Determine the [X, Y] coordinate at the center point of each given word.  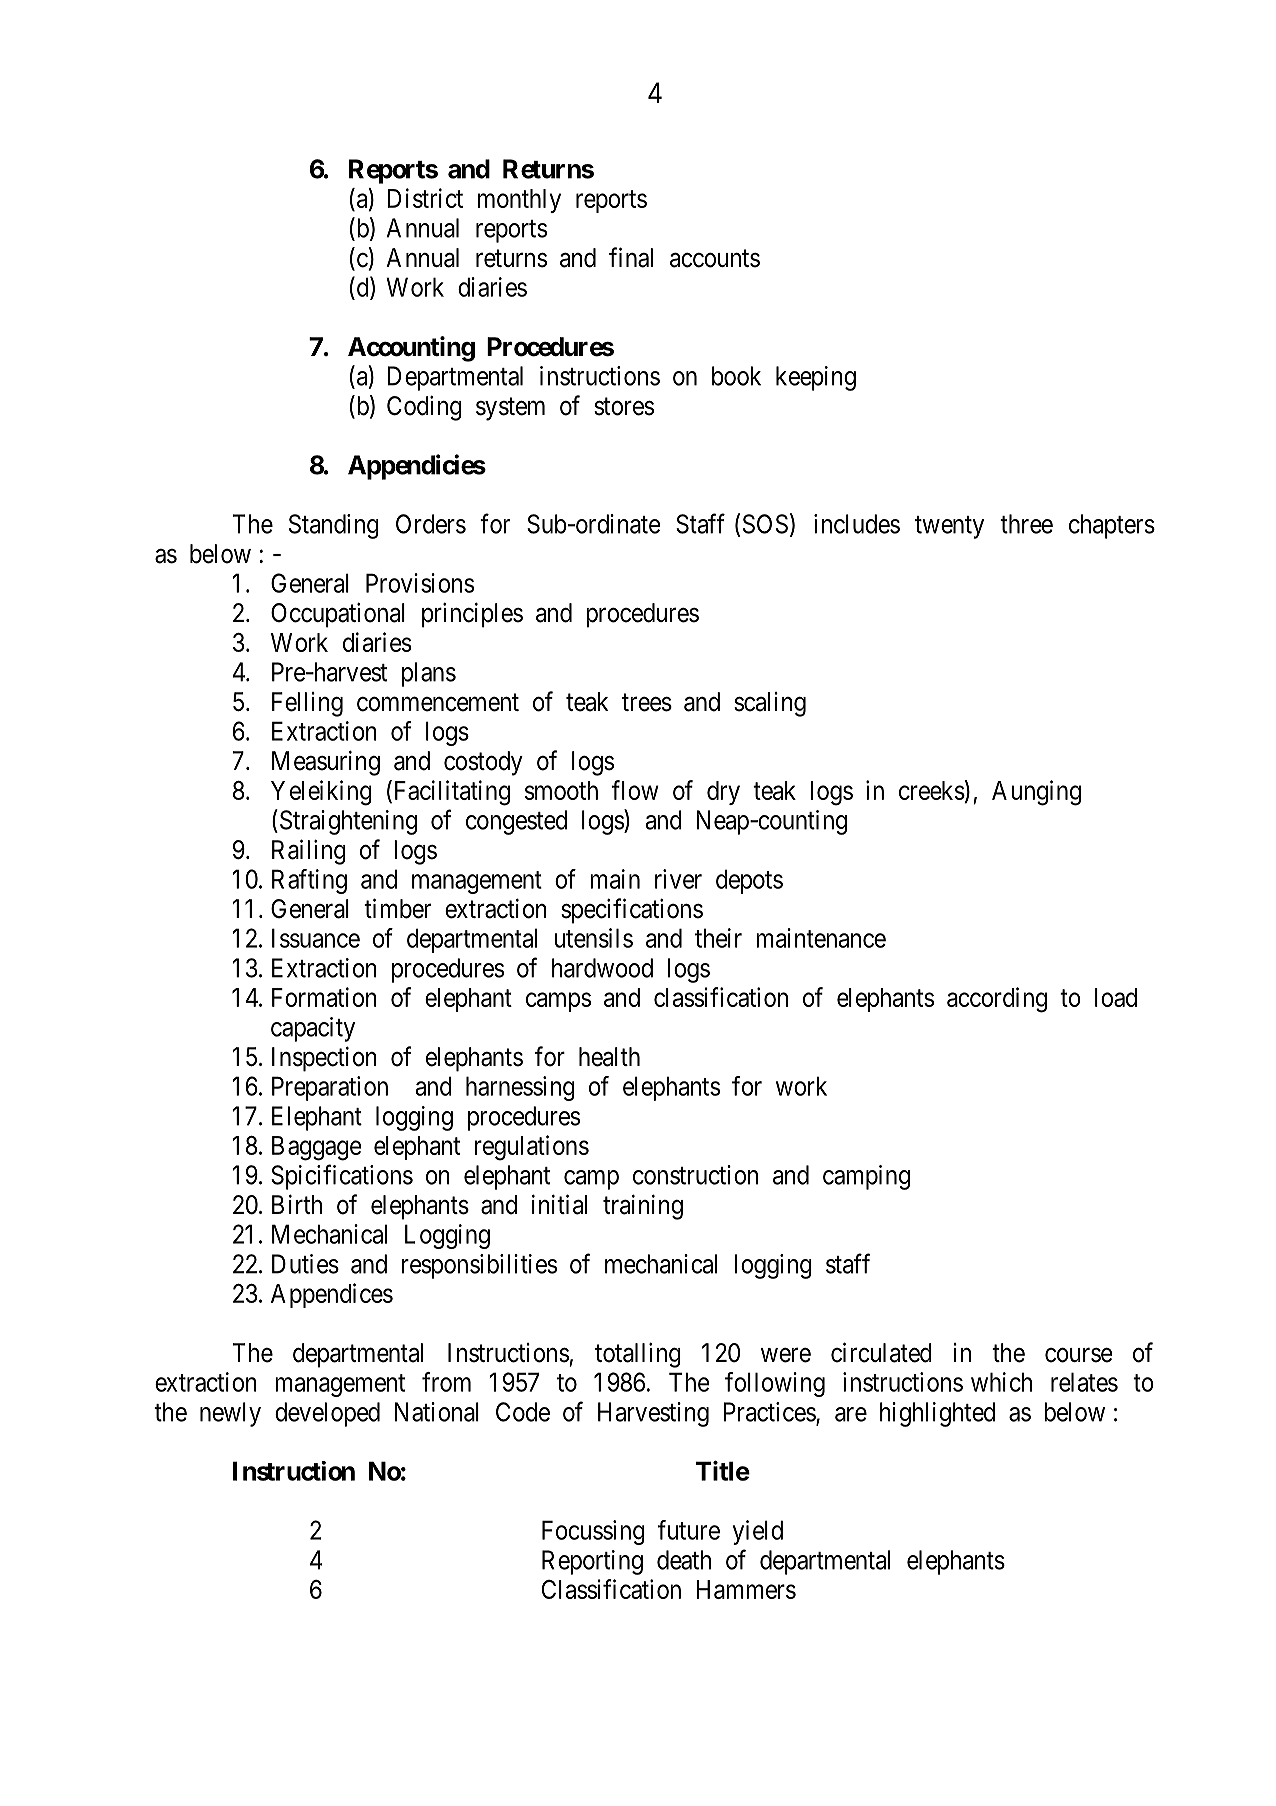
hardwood [602, 968]
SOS [765, 524]
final [631, 257]
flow [635, 790]
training [643, 1207]
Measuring [326, 763]
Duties [305, 1264]
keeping [816, 378]
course [1079, 1355]
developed [327, 1414]
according [997, 1000]
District [425, 198]
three [1026, 524]
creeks [932, 790]
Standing [334, 526]
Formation [324, 997]
